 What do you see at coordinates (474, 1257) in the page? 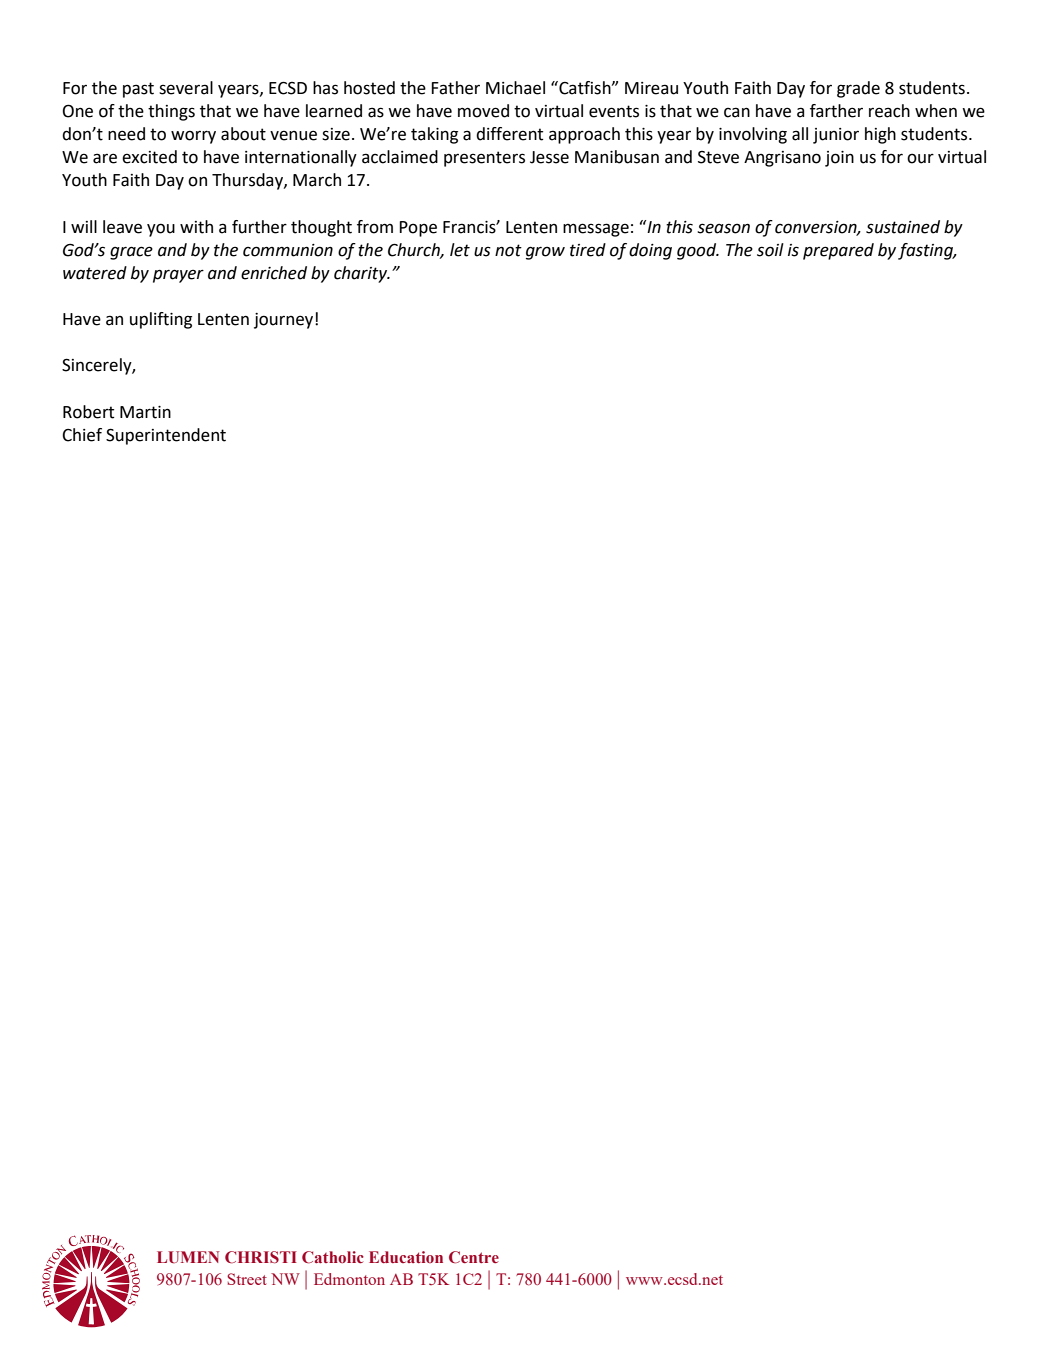
I see `Centre` at bounding box center [474, 1257].
